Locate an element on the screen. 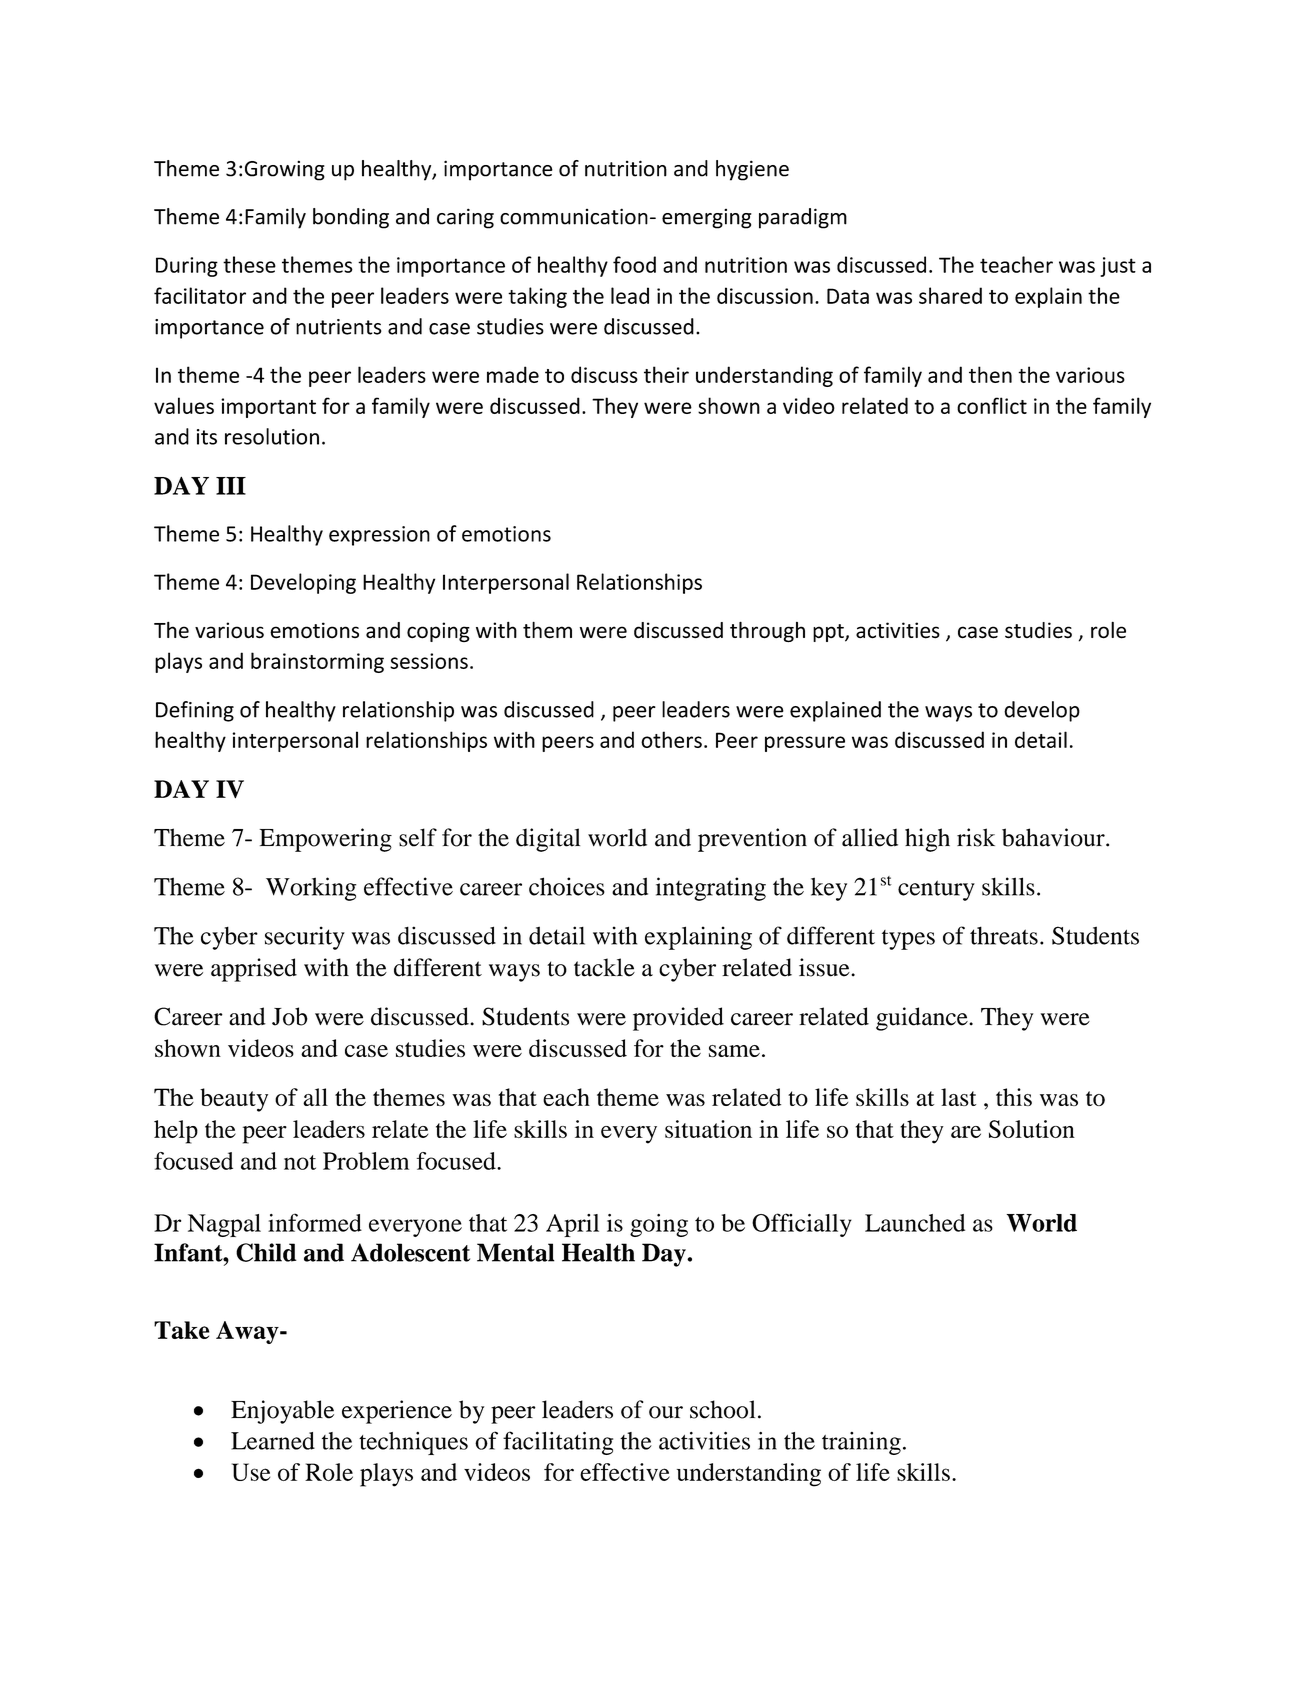 The width and height of the screenshot is (1309, 1694). situation is located at coordinates (708, 1129).
